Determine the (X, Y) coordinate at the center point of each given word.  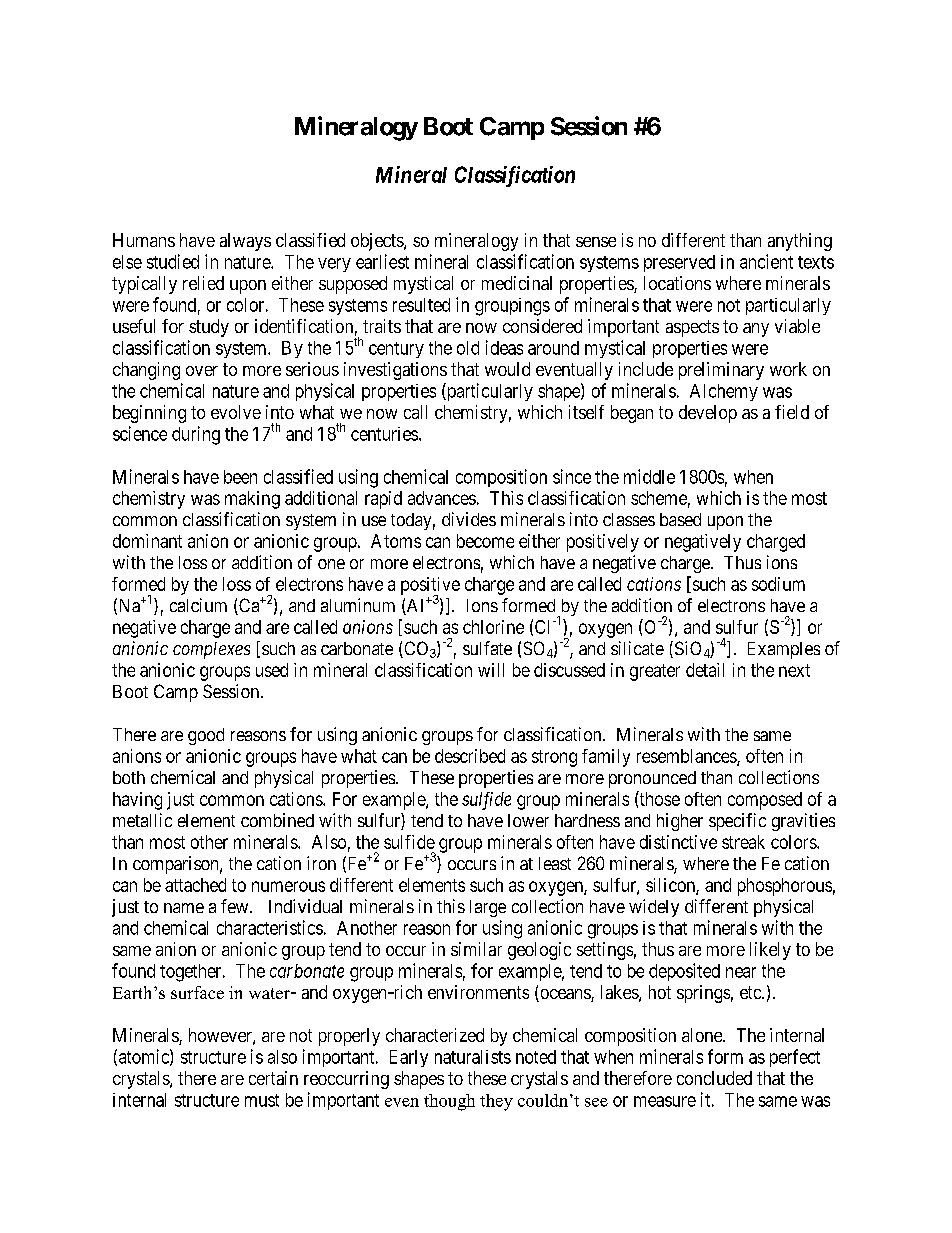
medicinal (517, 283)
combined (277, 820)
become (485, 541)
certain (273, 1078)
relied (203, 283)
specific (737, 822)
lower (528, 820)
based (680, 519)
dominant (147, 541)
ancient (766, 261)
